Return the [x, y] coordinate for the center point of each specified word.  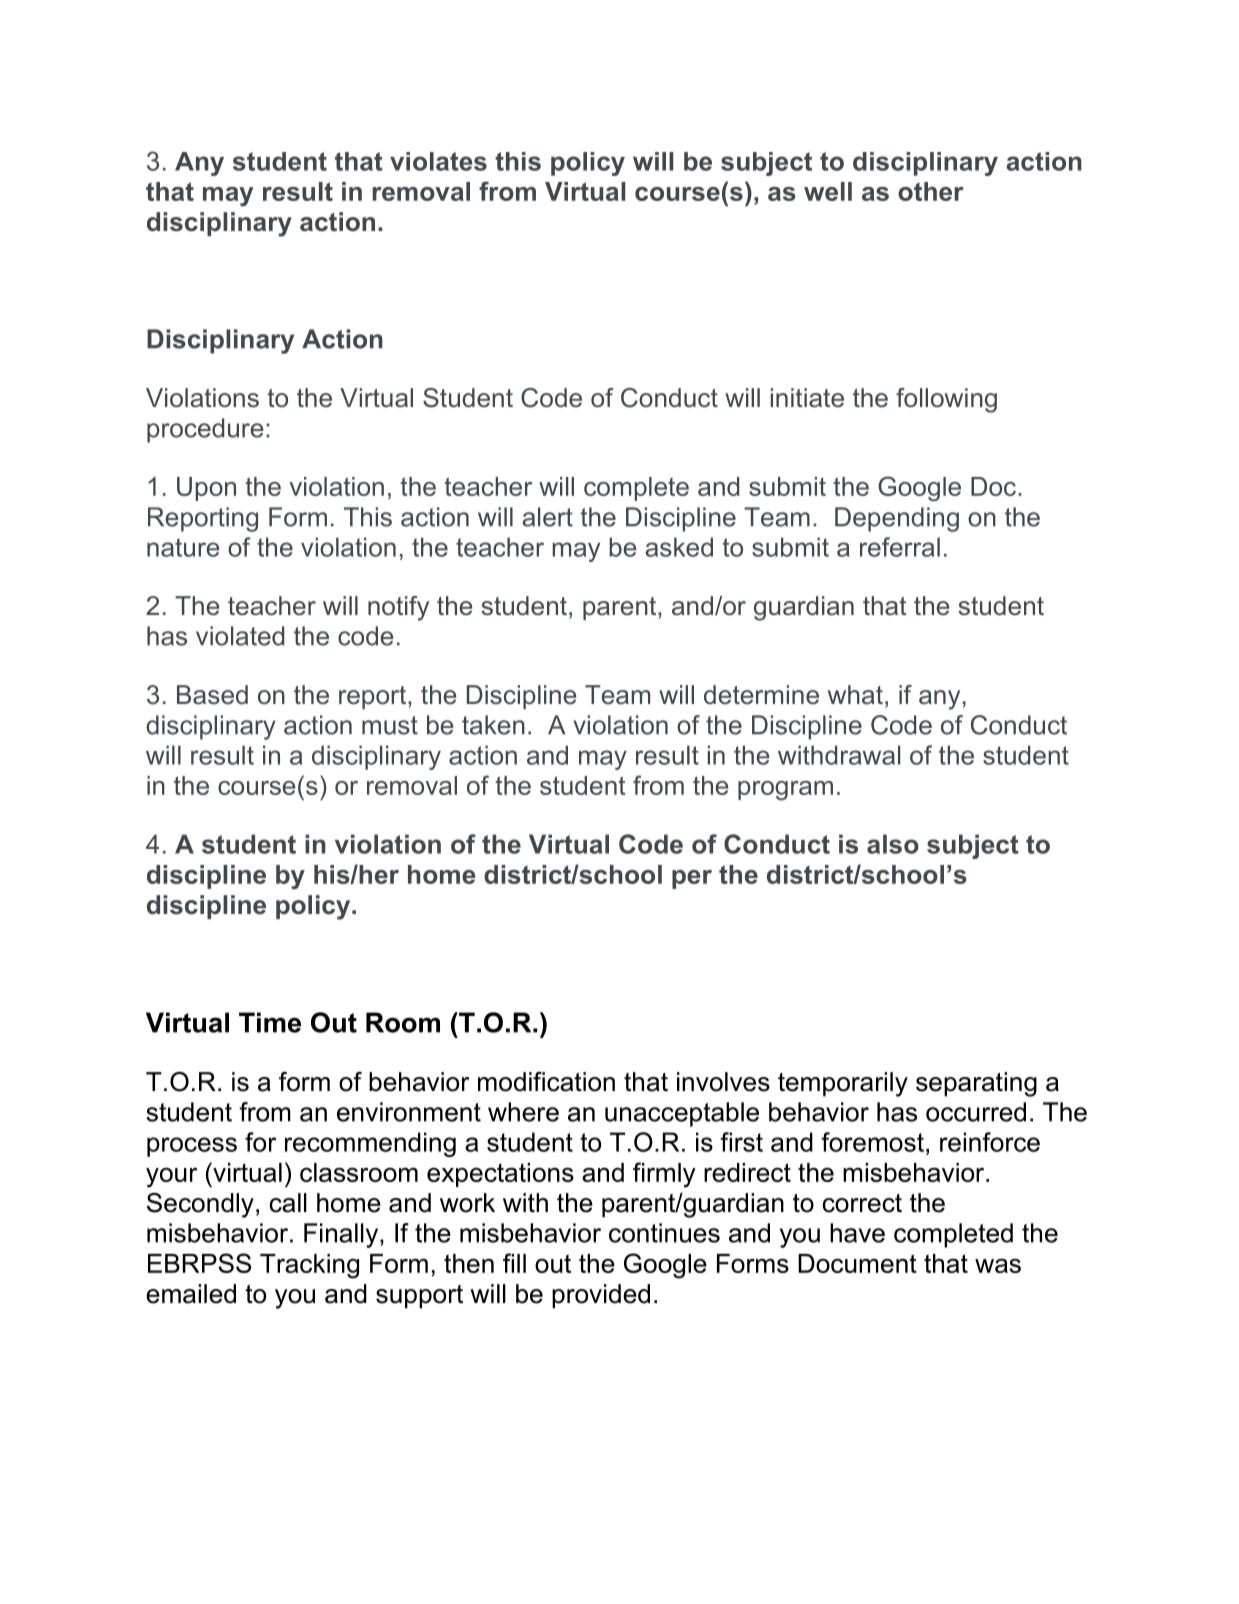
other [931, 191]
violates [438, 161]
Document [857, 1263]
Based [212, 695]
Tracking [309, 1266]
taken [493, 725]
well [828, 191]
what [855, 695]
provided [601, 1296]
